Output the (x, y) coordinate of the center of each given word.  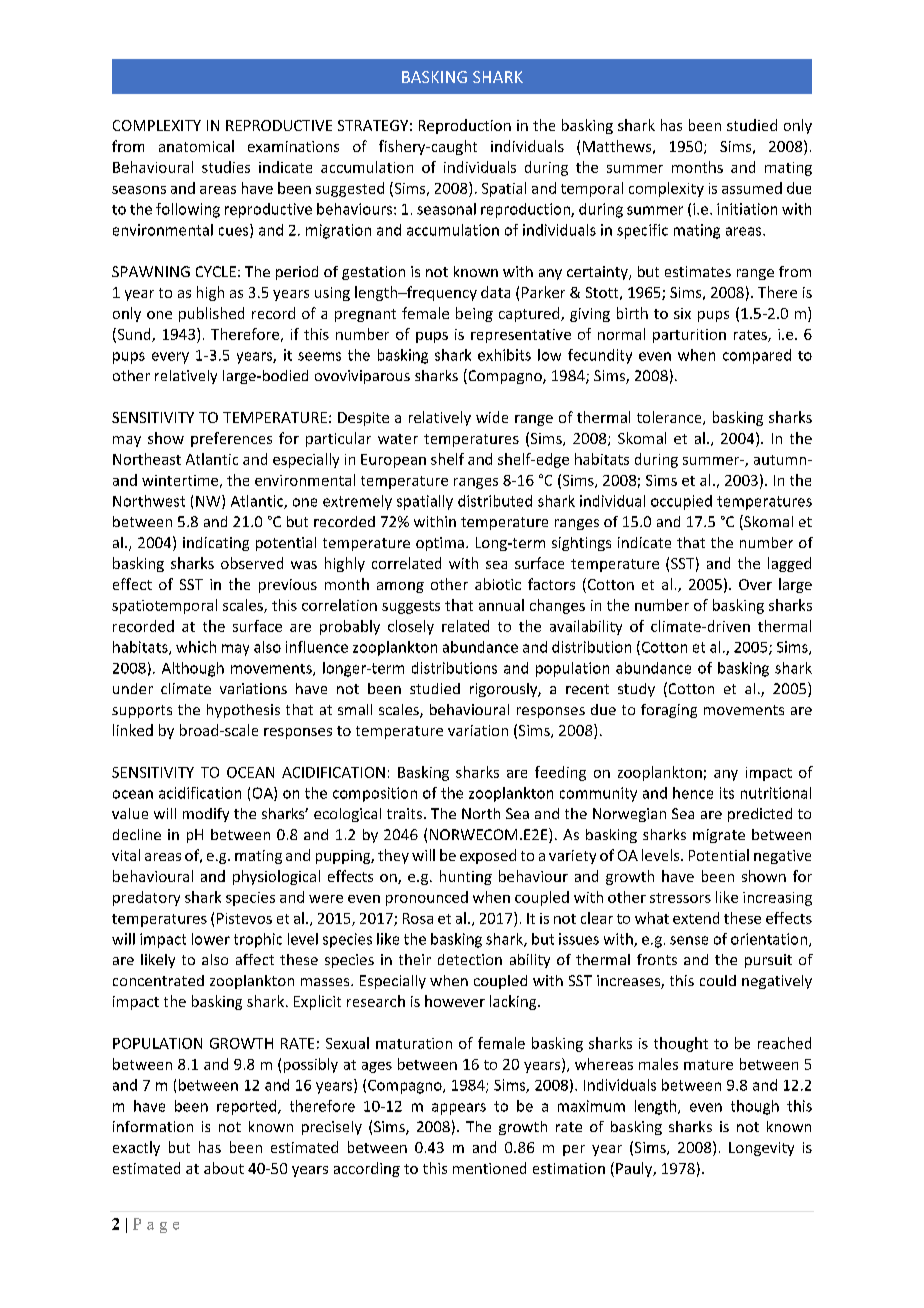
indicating (216, 544)
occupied (681, 502)
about (224, 1168)
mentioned (489, 1168)
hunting (466, 877)
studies (226, 167)
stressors (680, 898)
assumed (752, 188)
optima (440, 544)
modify (206, 815)
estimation (569, 1168)
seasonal (446, 209)
